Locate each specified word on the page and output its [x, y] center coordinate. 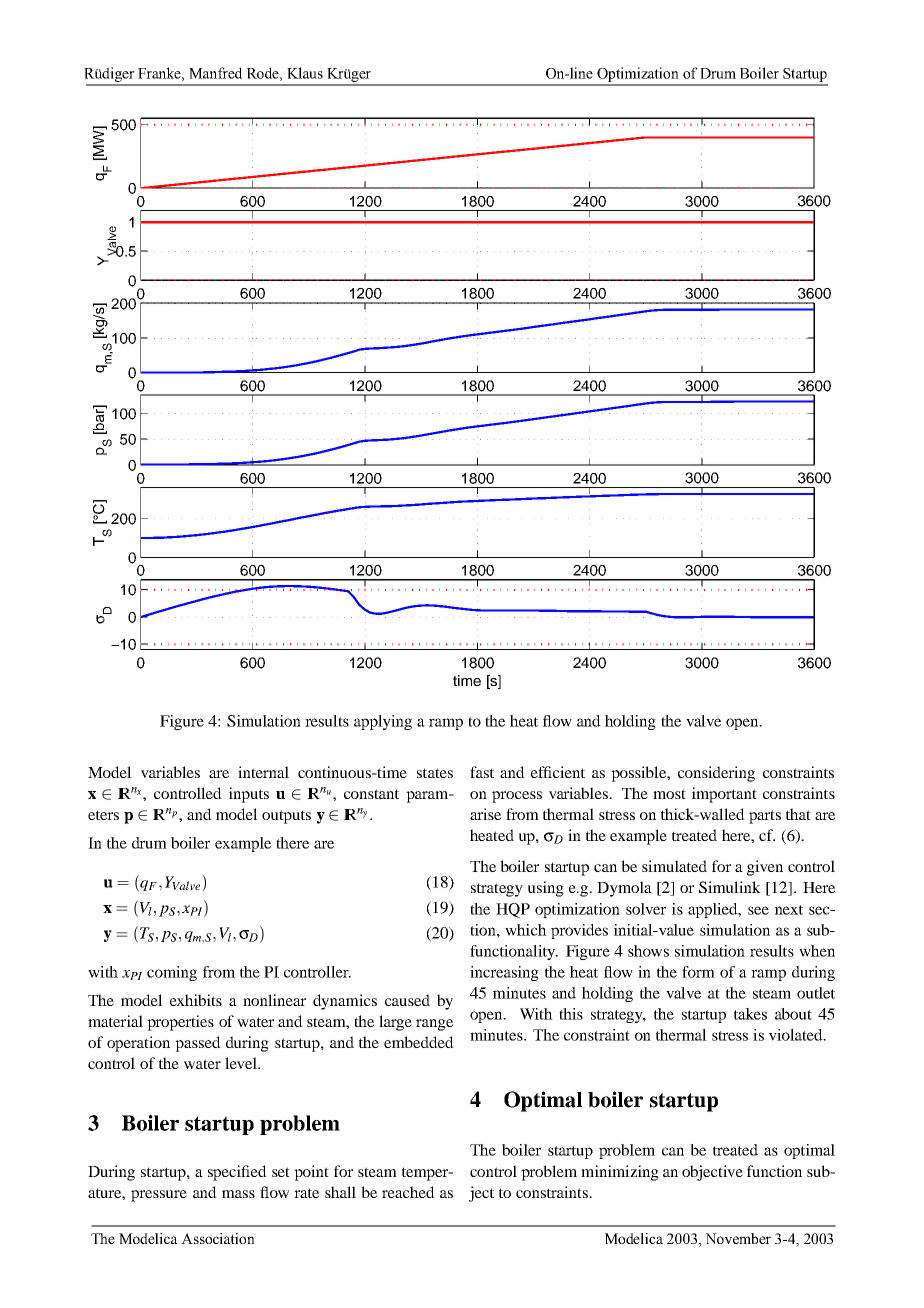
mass [238, 1194]
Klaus [305, 73]
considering [716, 774]
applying [383, 722]
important [724, 795]
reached [408, 1192]
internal [263, 772]
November [738, 1238]
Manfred [215, 73]
